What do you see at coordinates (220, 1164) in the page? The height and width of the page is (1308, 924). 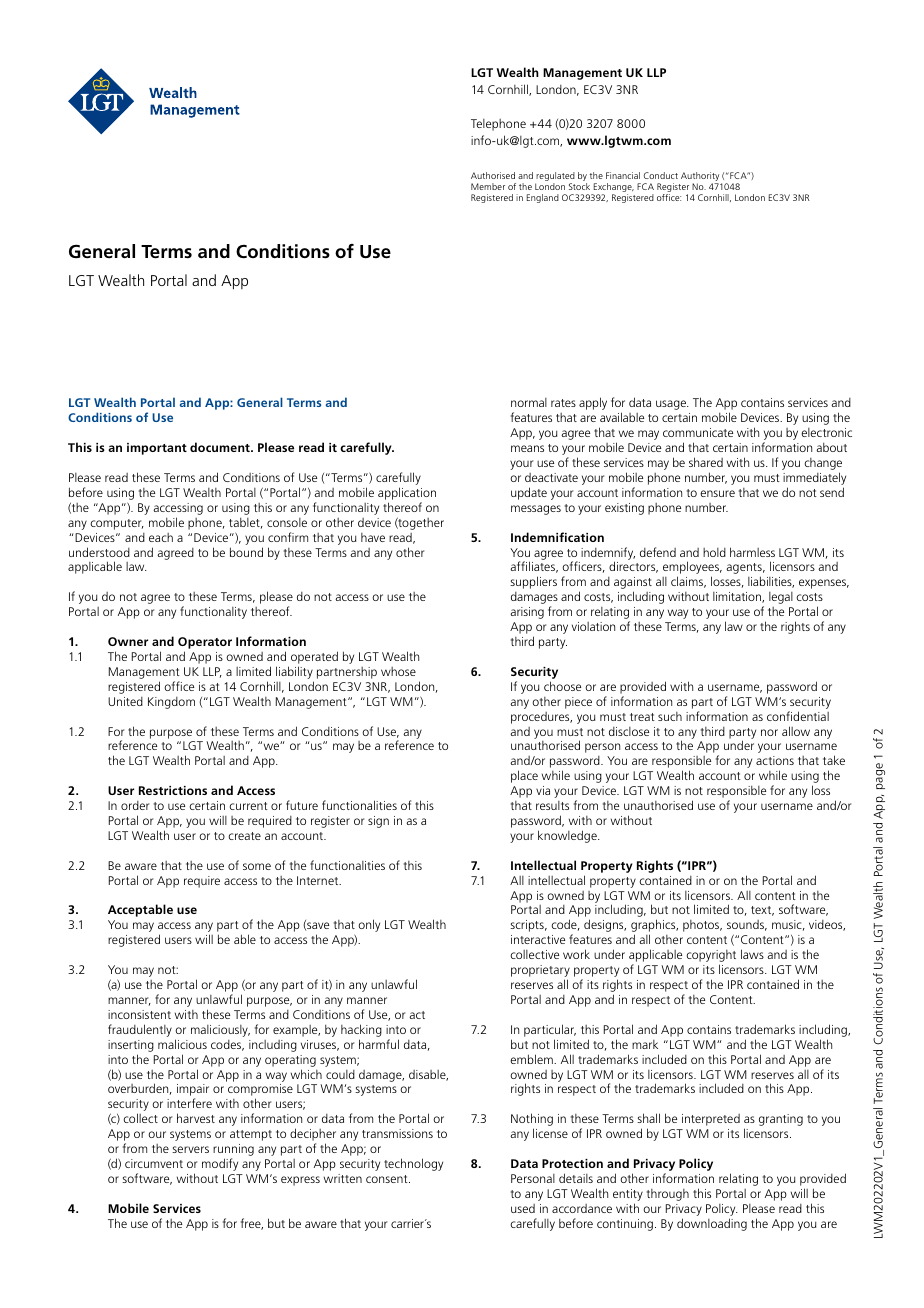 I see `modify` at bounding box center [220, 1164].
